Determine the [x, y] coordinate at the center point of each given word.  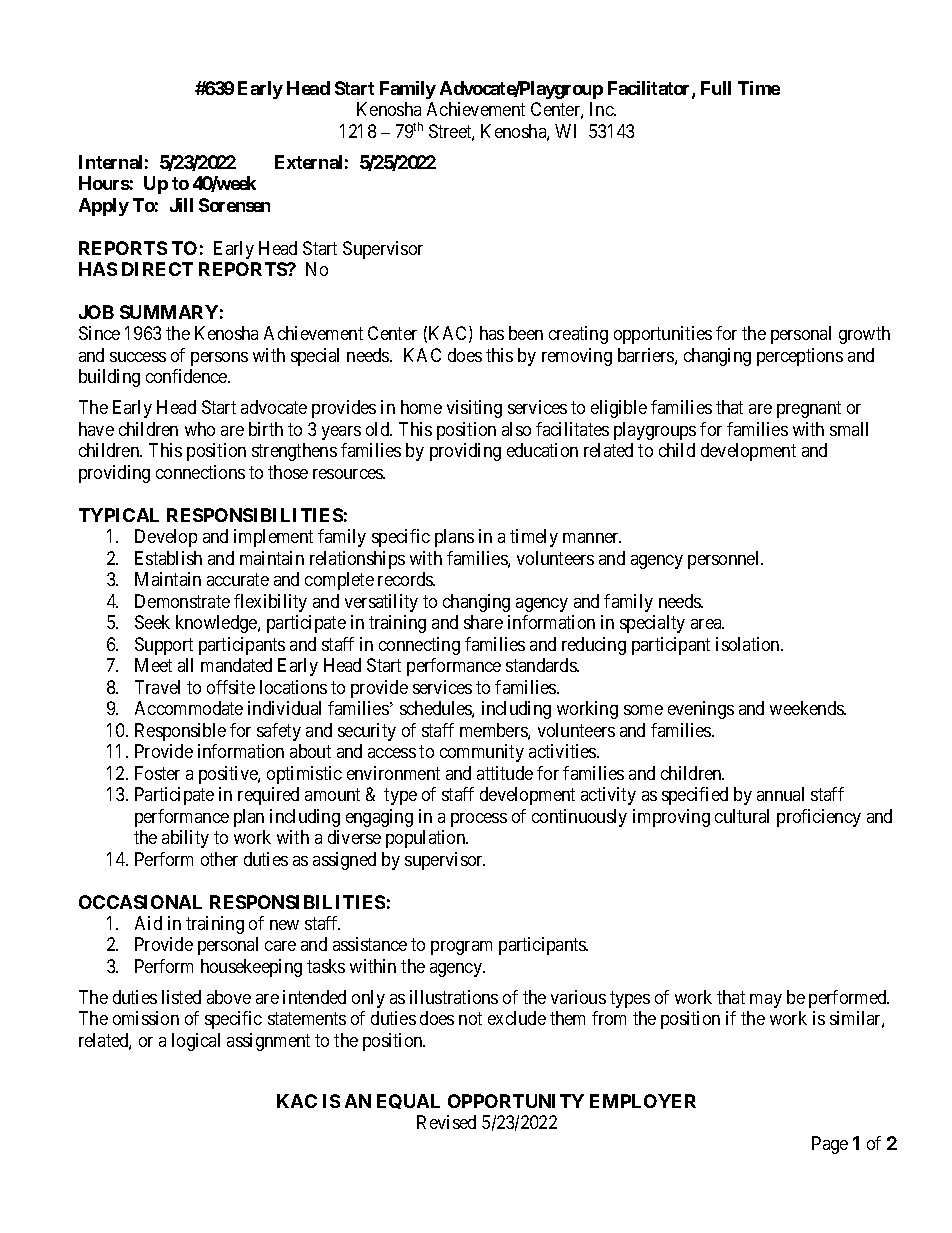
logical [196, 1042]
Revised [446, 1122]
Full [716, 88]
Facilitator [650, 89]
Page [830, 1145]
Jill [181, 205]
